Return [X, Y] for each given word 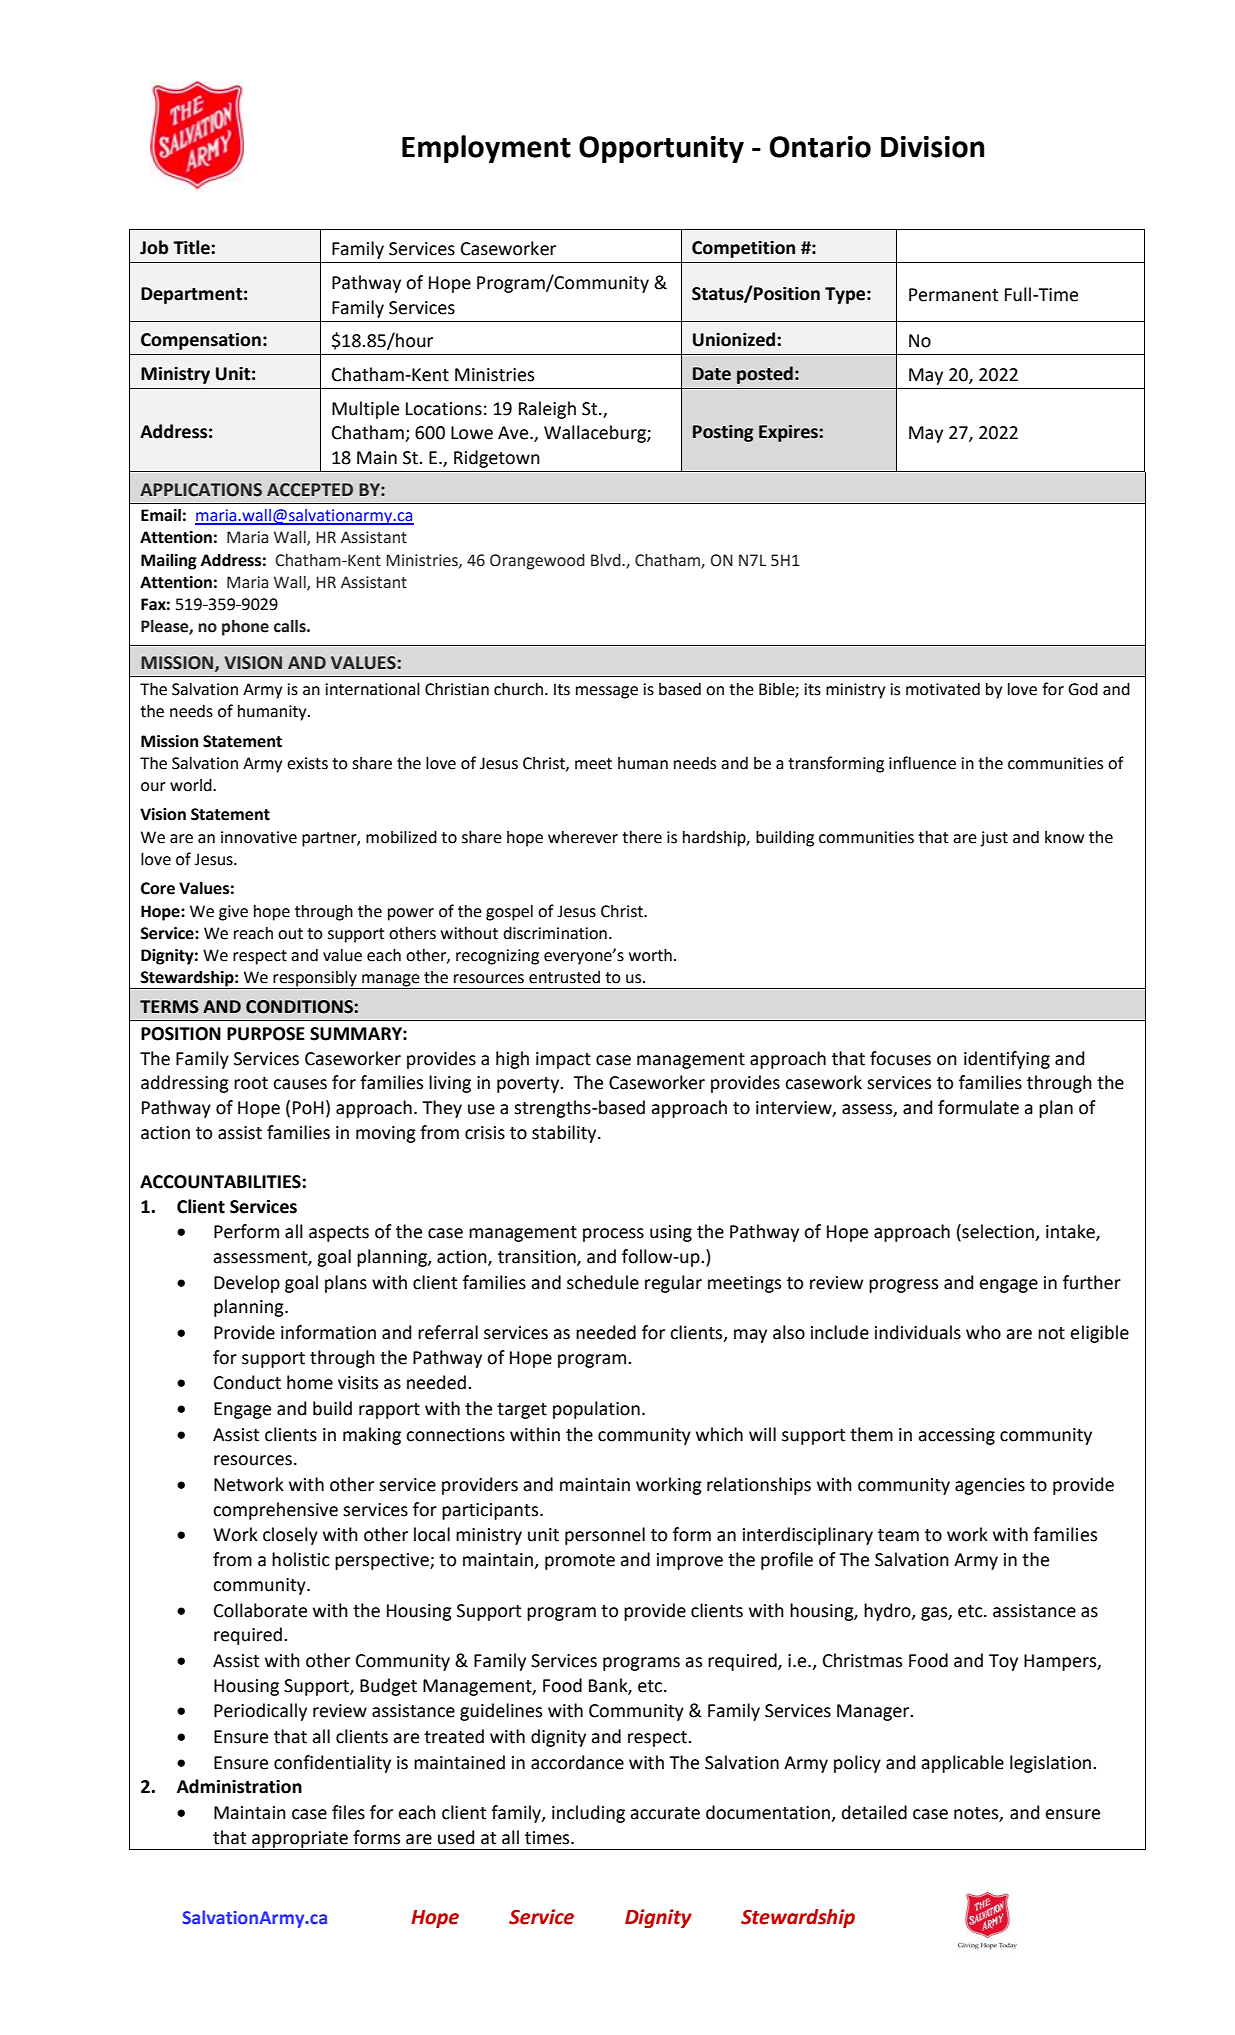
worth [650, 955]
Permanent [953, 295]
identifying [1007, 1060]
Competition [743, 249]
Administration [239, 1786]
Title [192, 247]
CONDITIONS [299, 1007]
